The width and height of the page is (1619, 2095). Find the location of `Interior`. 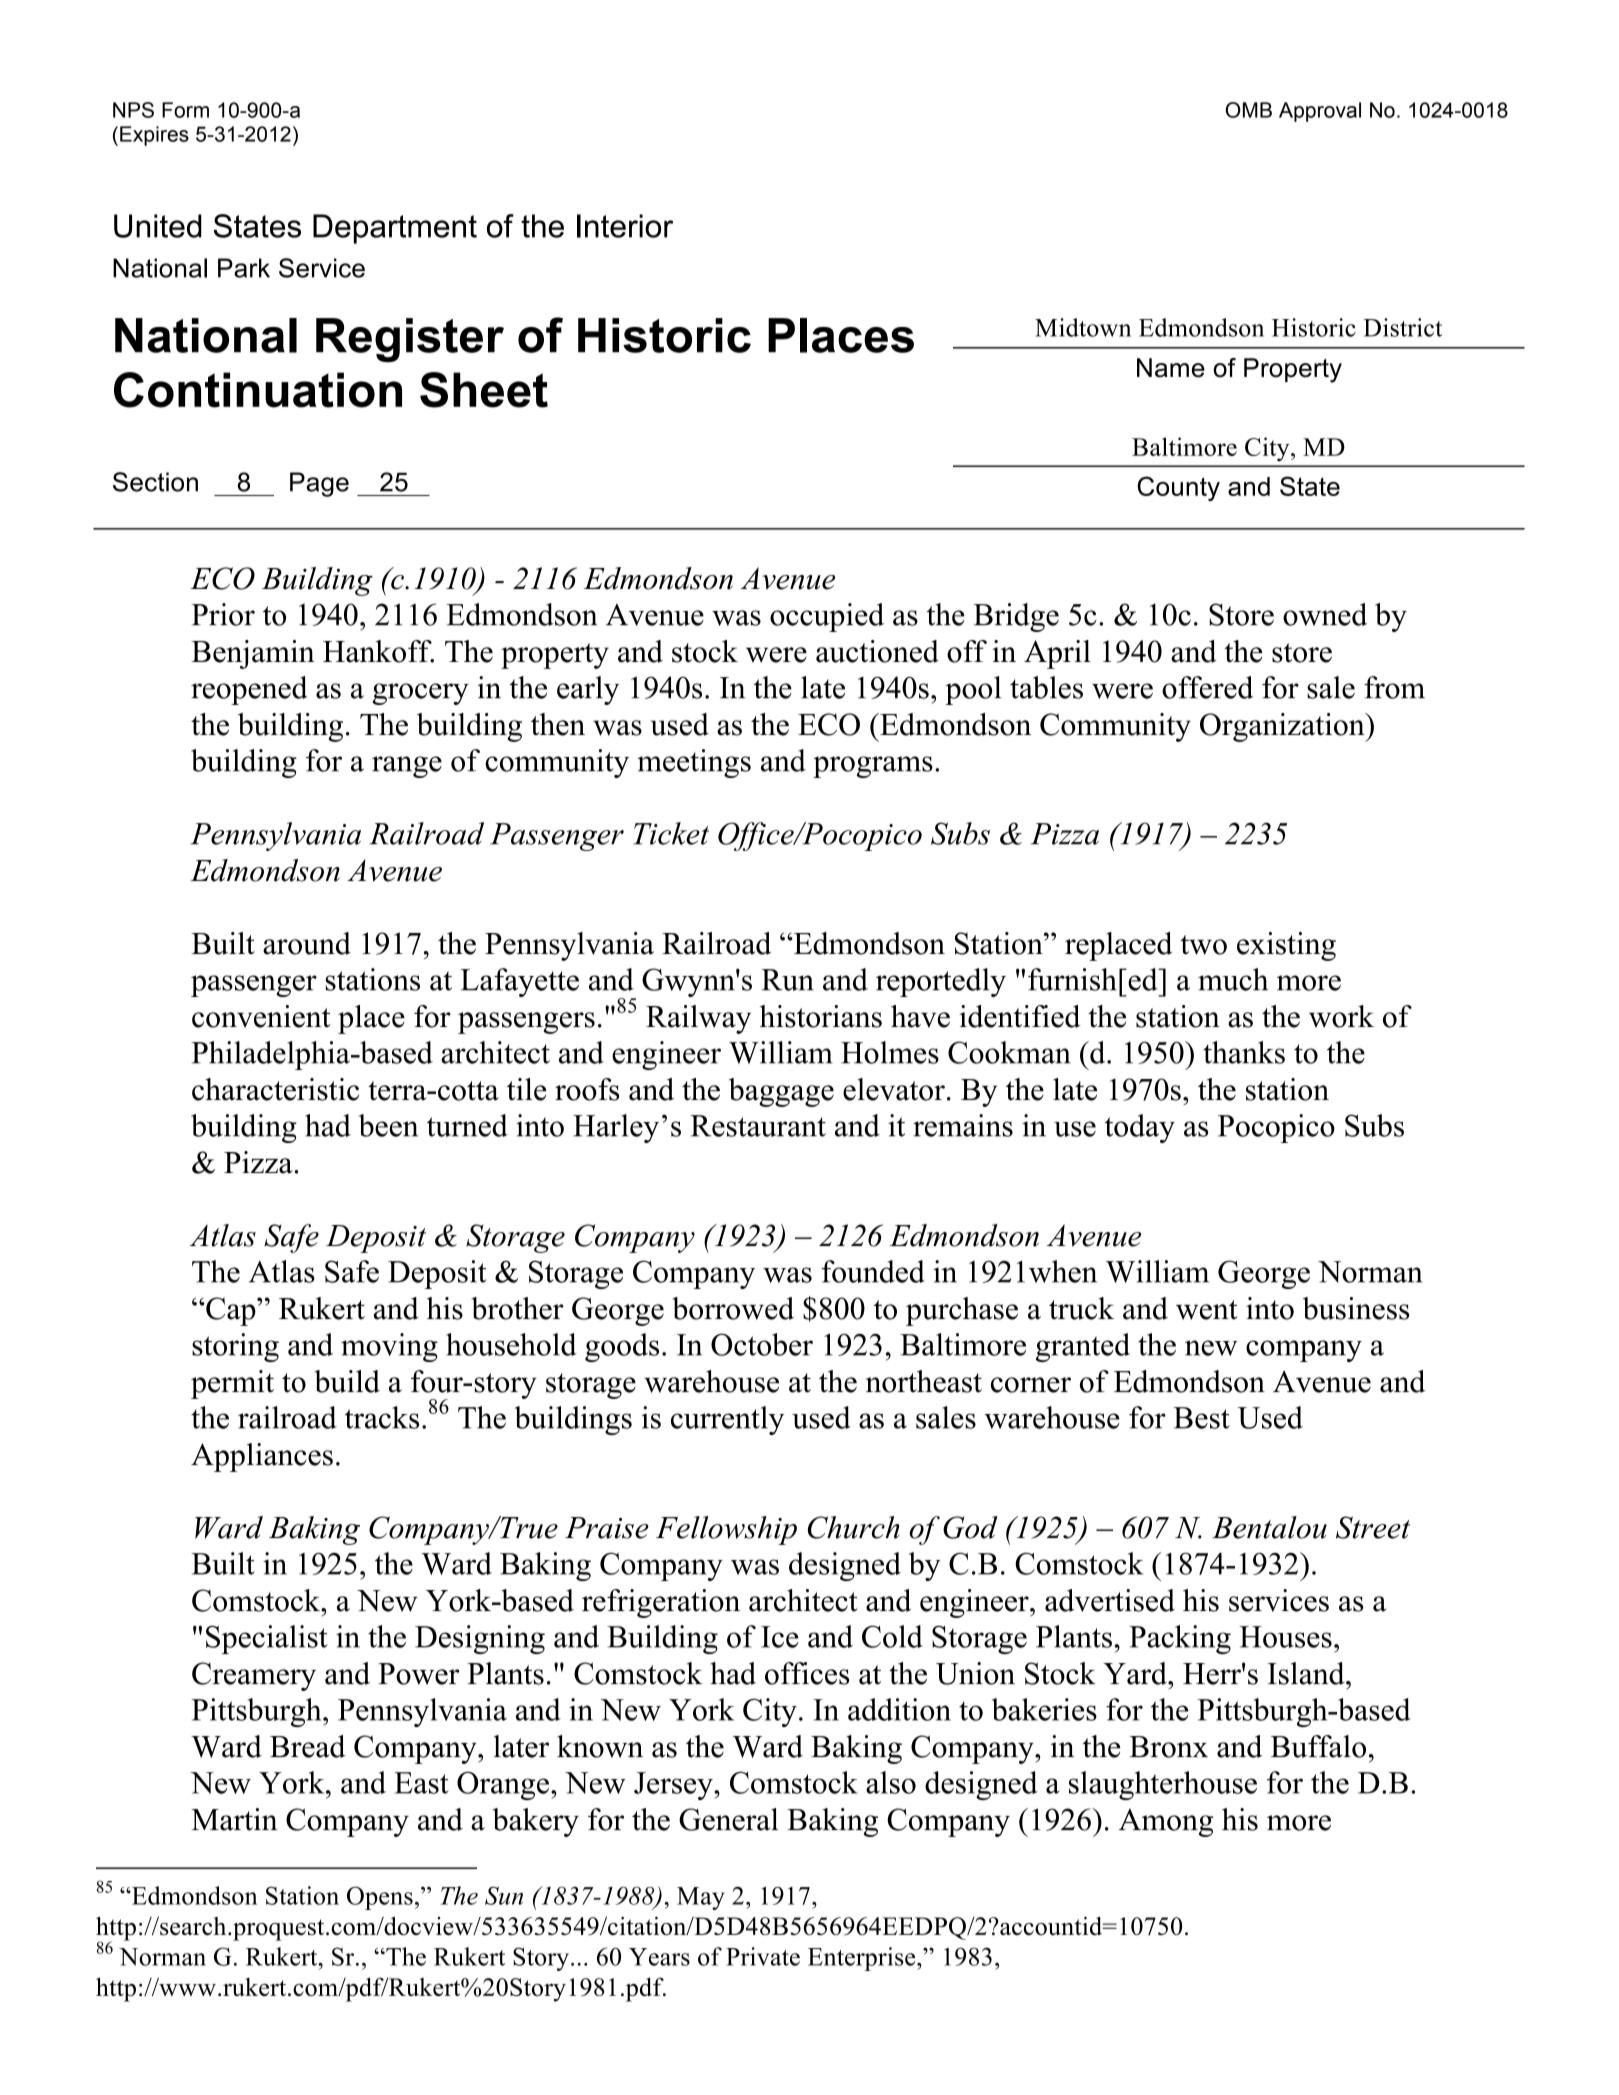

Interior is located at coordinates (625, 226).
